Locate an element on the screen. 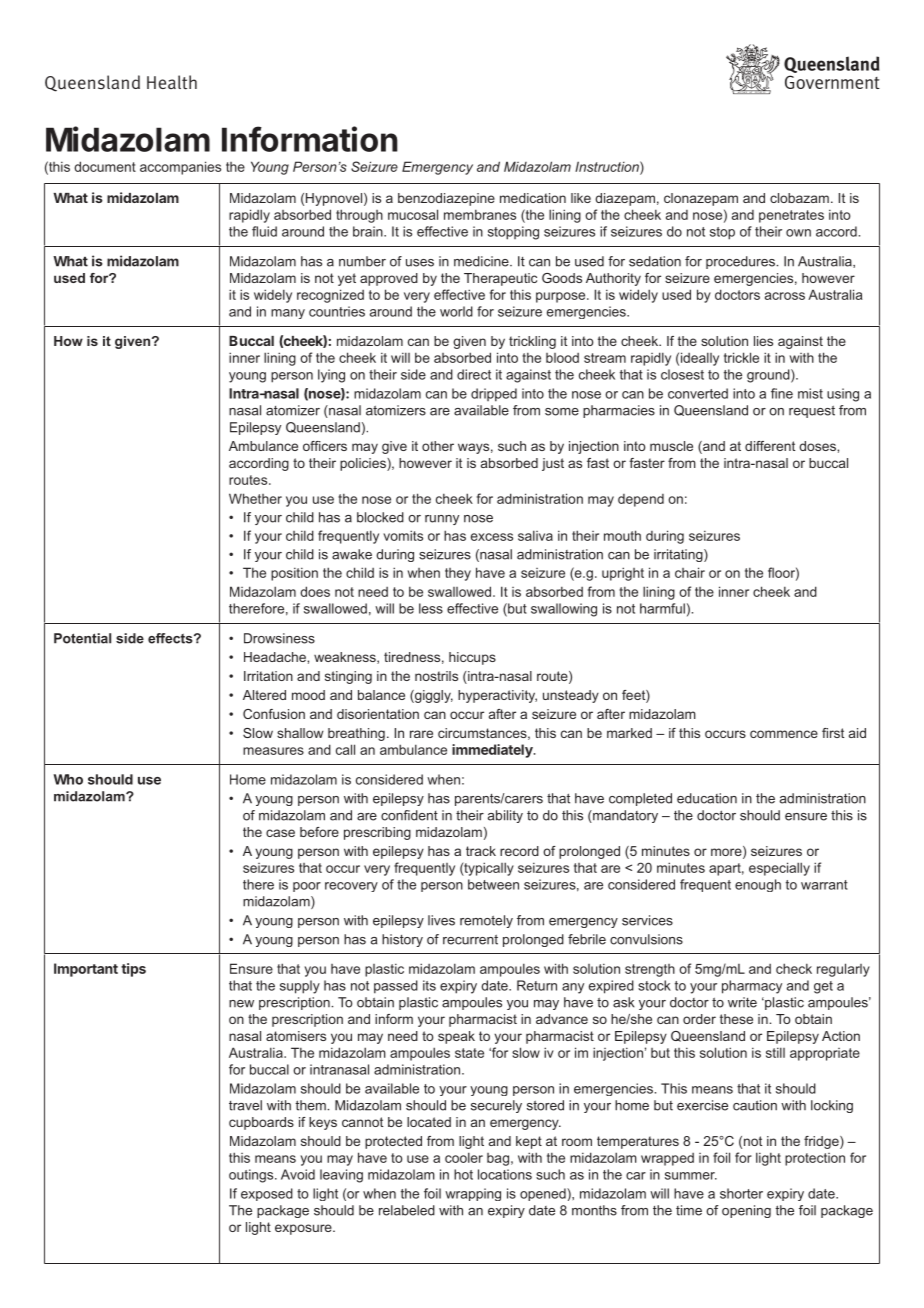  Health is located at coordinates (172, 82).
